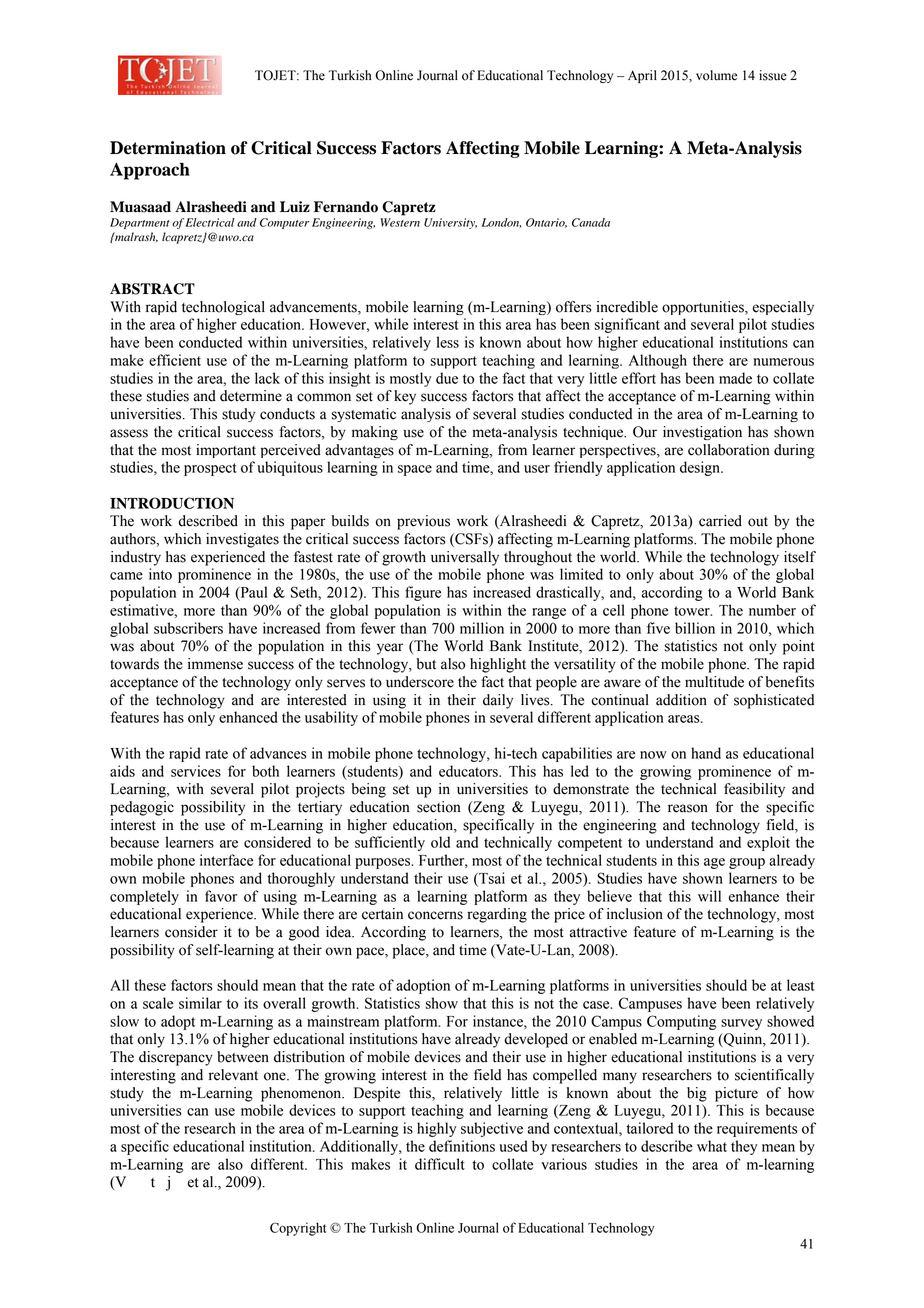 This document has width=924, height=1308. What do you see at coordinates (450, 223) in the document?
I see `University` at bounding box center [450, 223].
